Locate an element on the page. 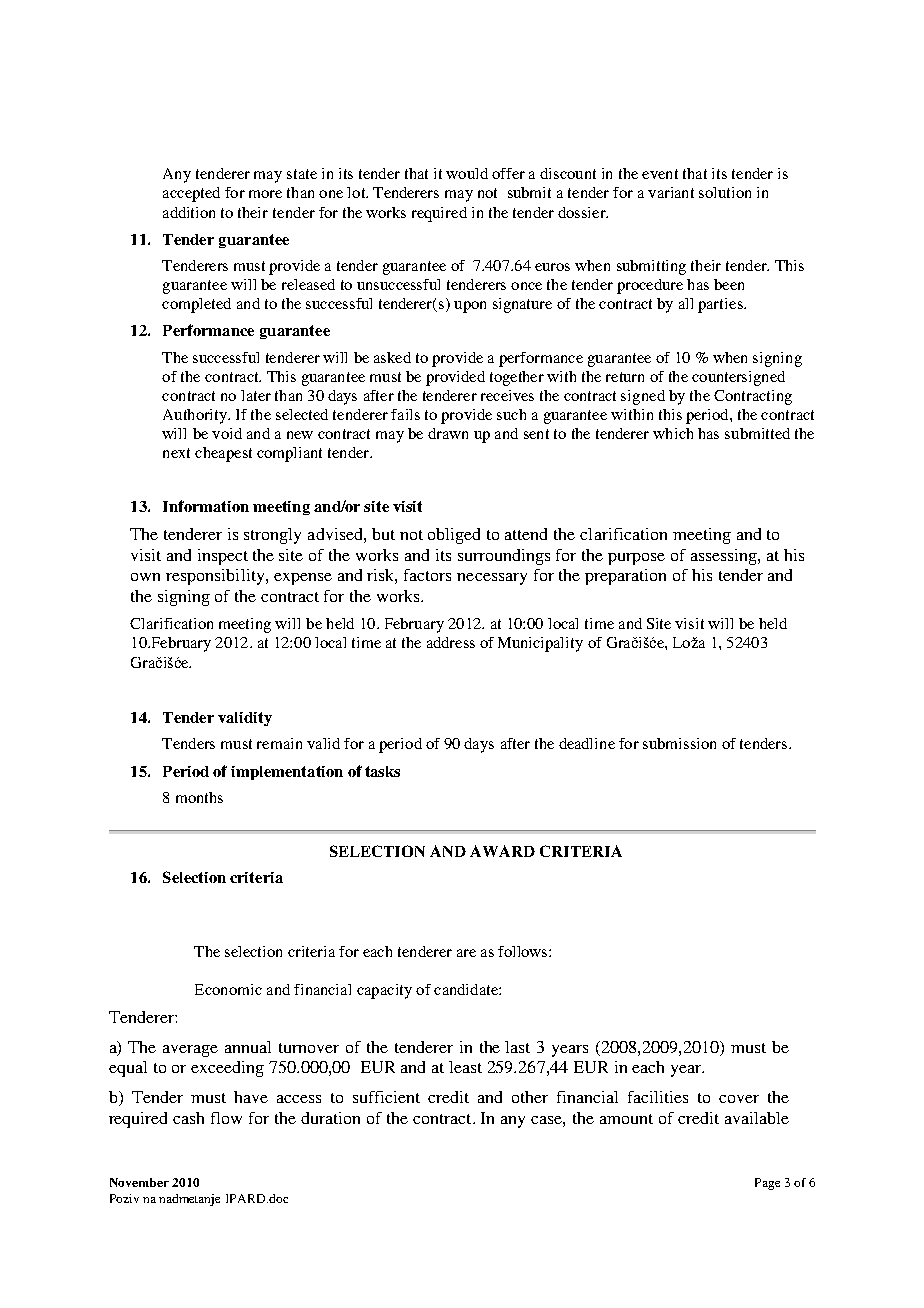 The height and width of the document is (1308, 924). cash is located at coordinates (188, 1118).
